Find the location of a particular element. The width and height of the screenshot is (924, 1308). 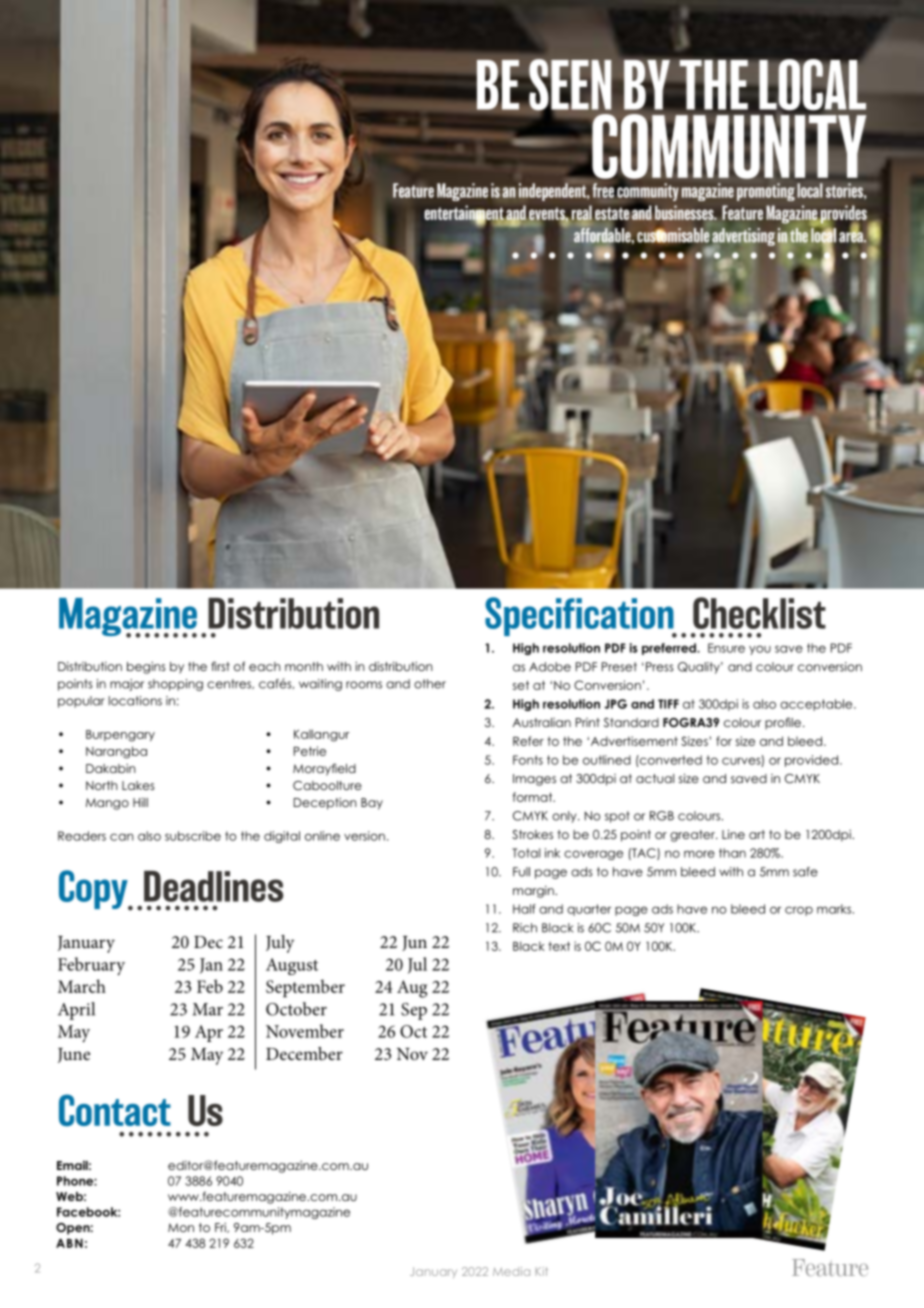

businesses is located at coordinates (685, 212).
